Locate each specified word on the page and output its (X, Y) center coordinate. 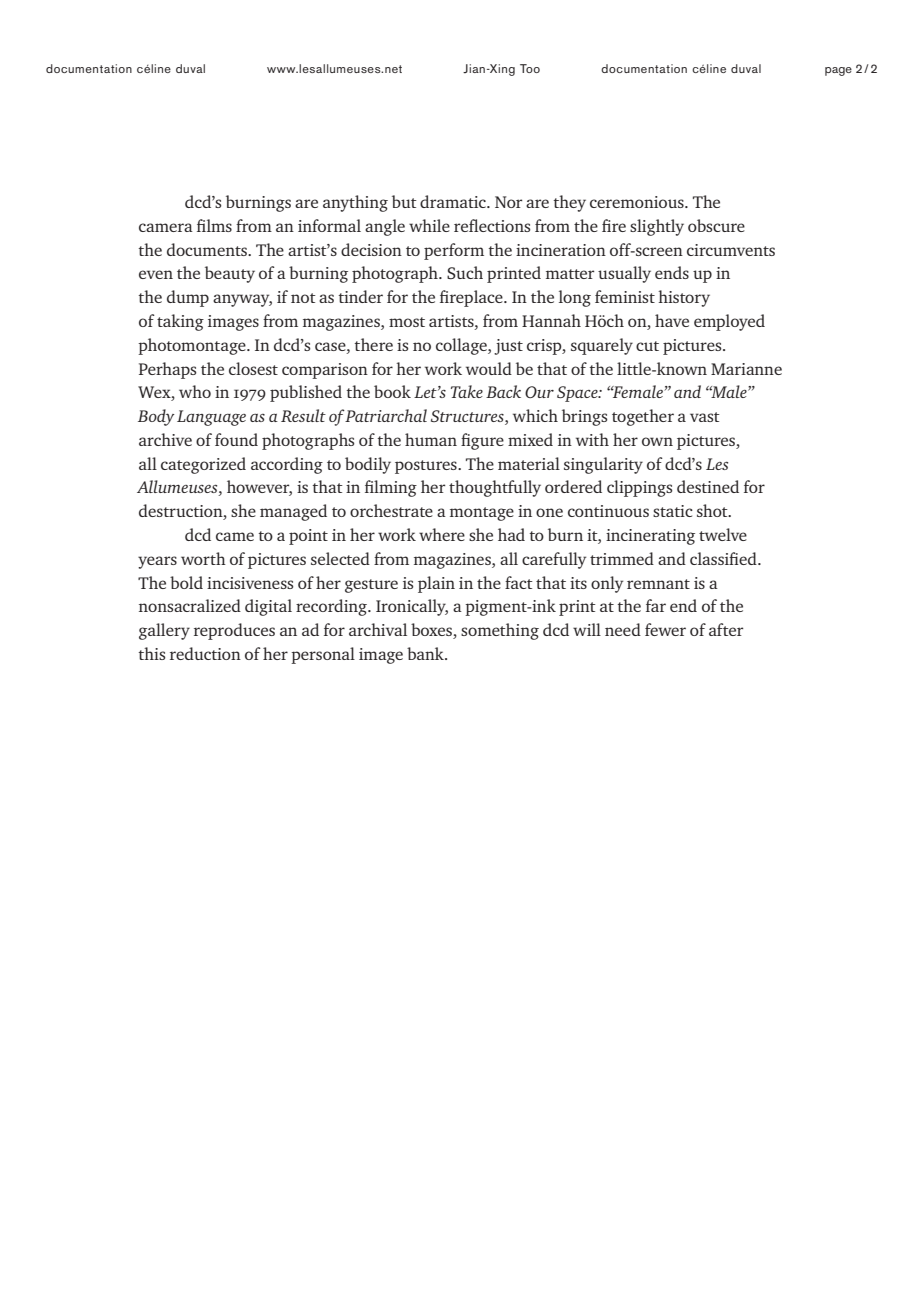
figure (482, 441)
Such (465, 272)
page (838, 71)
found (236, 439)
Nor (508, 202)
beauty (230, 274)
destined (708, 486)
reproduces (234, 631)
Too (530, 68)
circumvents (731, 250)
